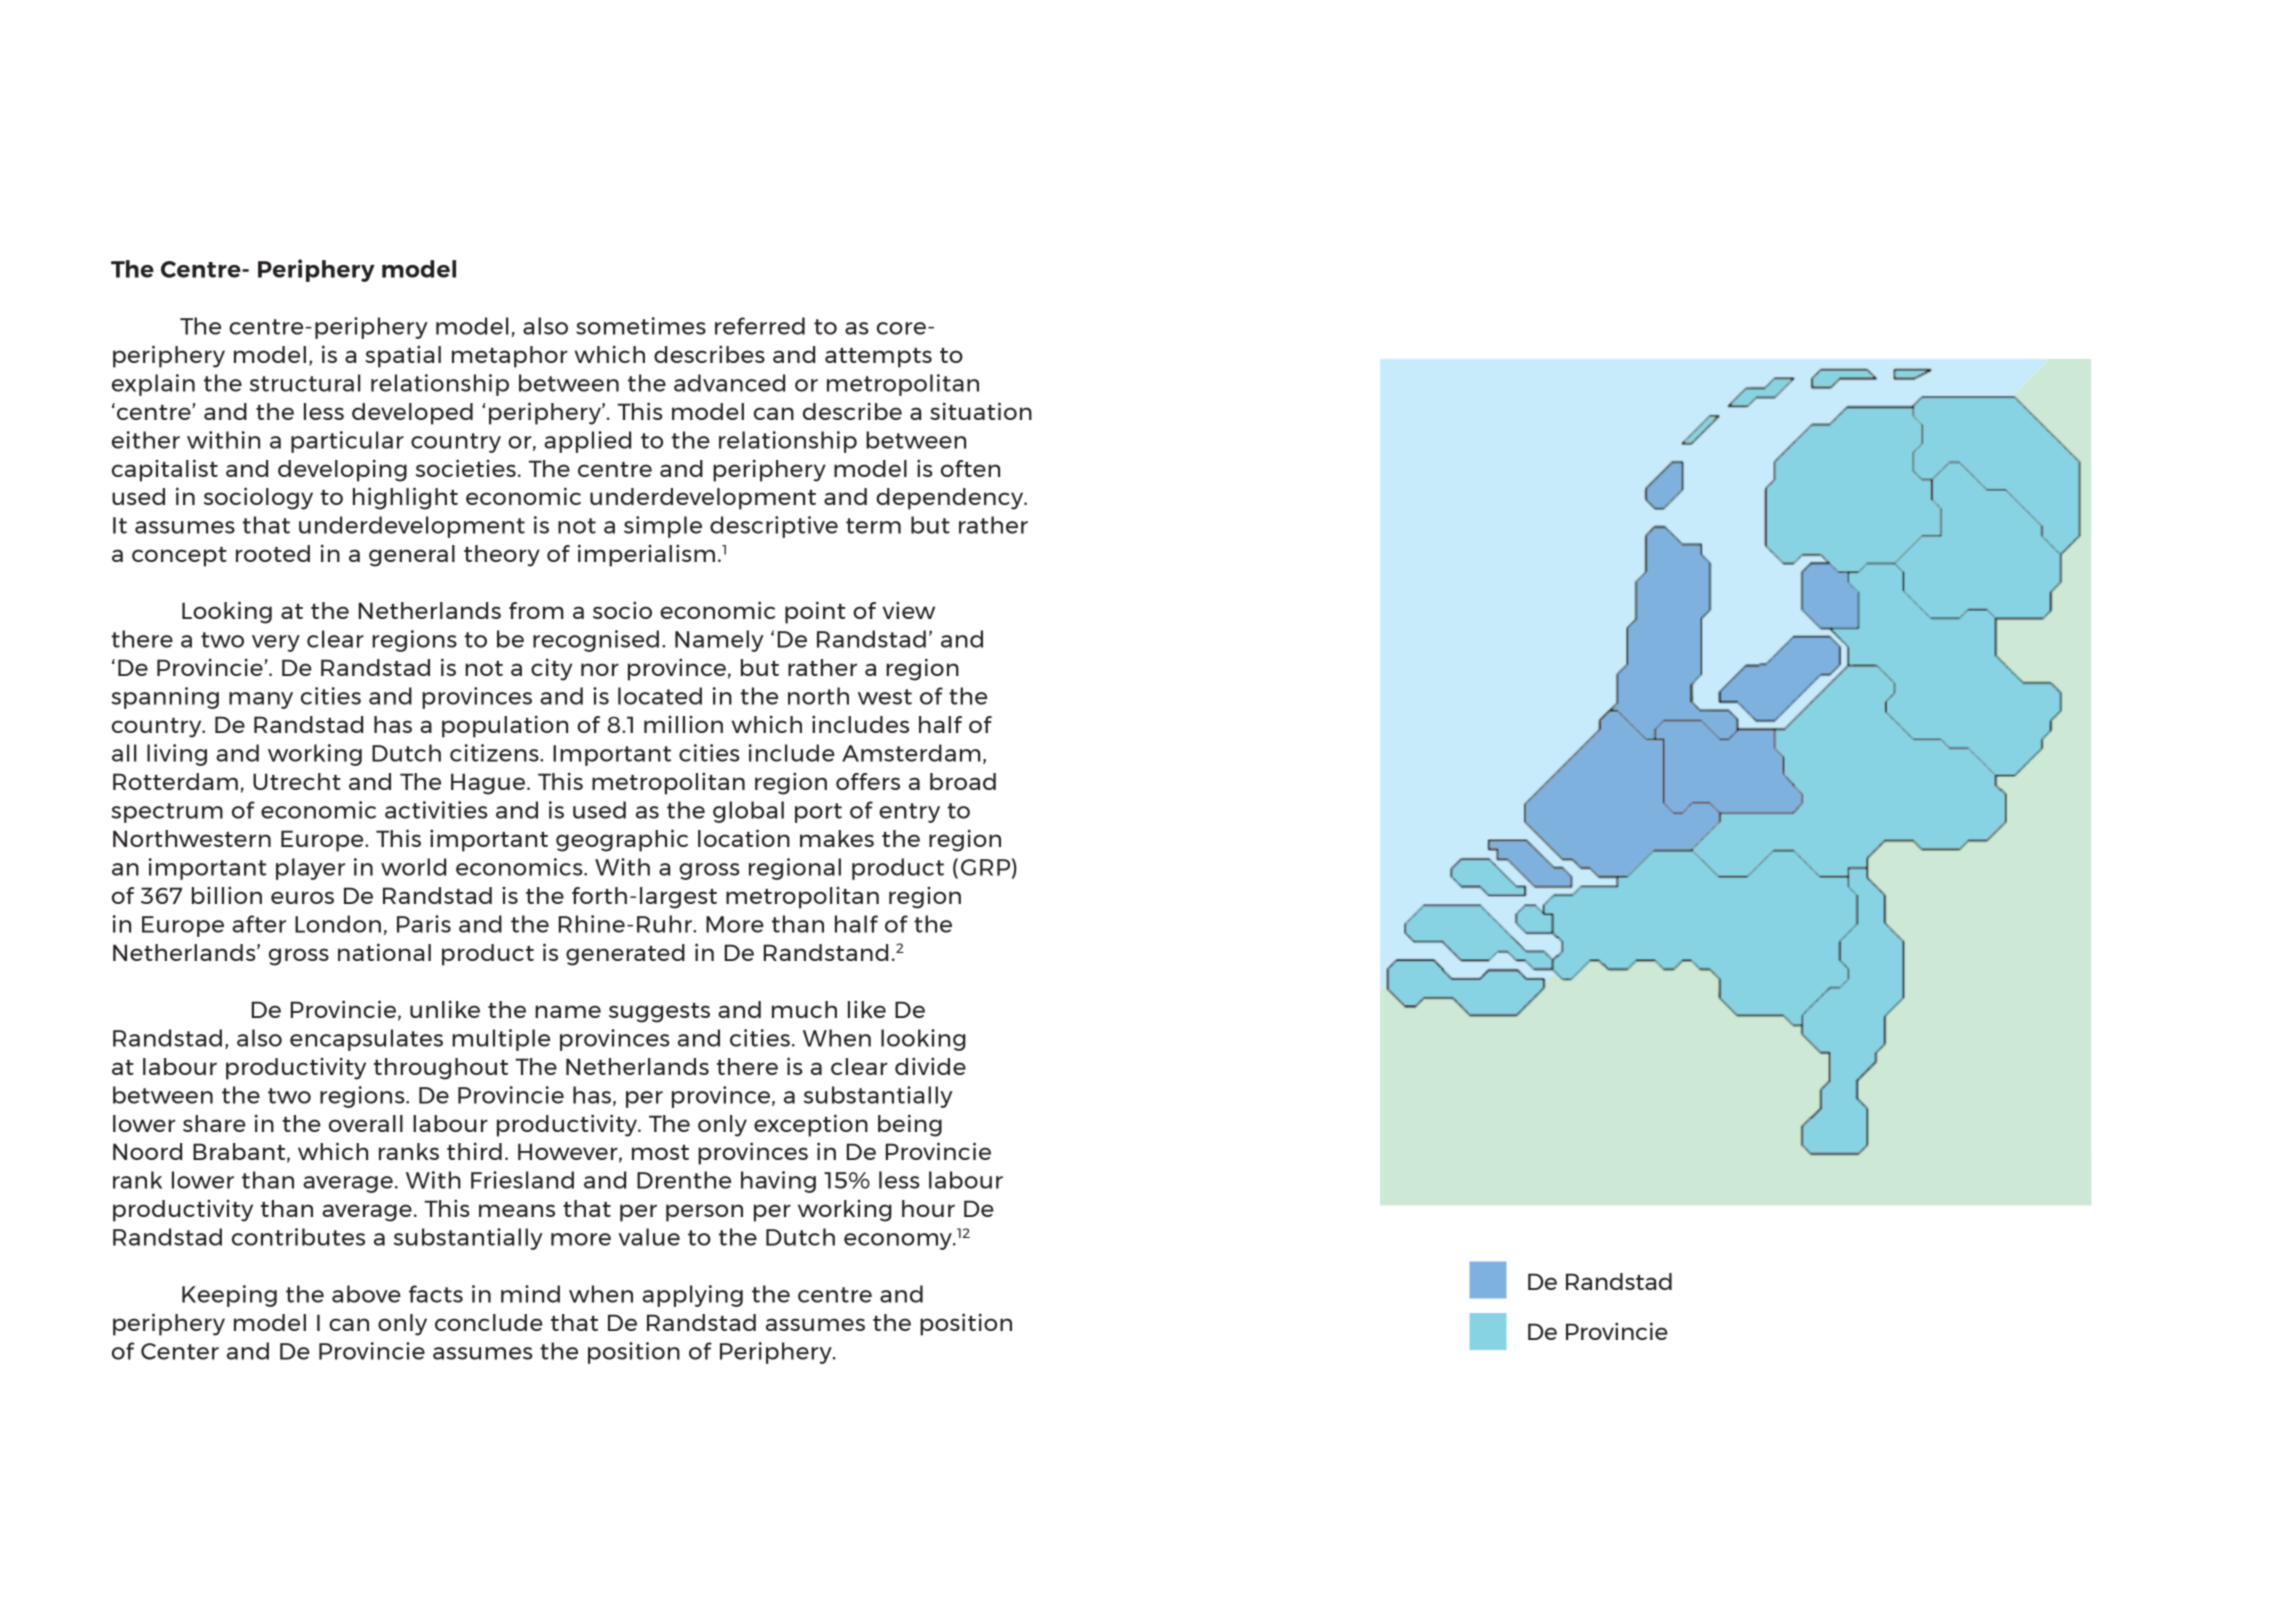 This image has height=1620, width=2291. What do you see at coordinates (214, 1123) in the image?
I see `share` at bounding box center [214, 1123].
